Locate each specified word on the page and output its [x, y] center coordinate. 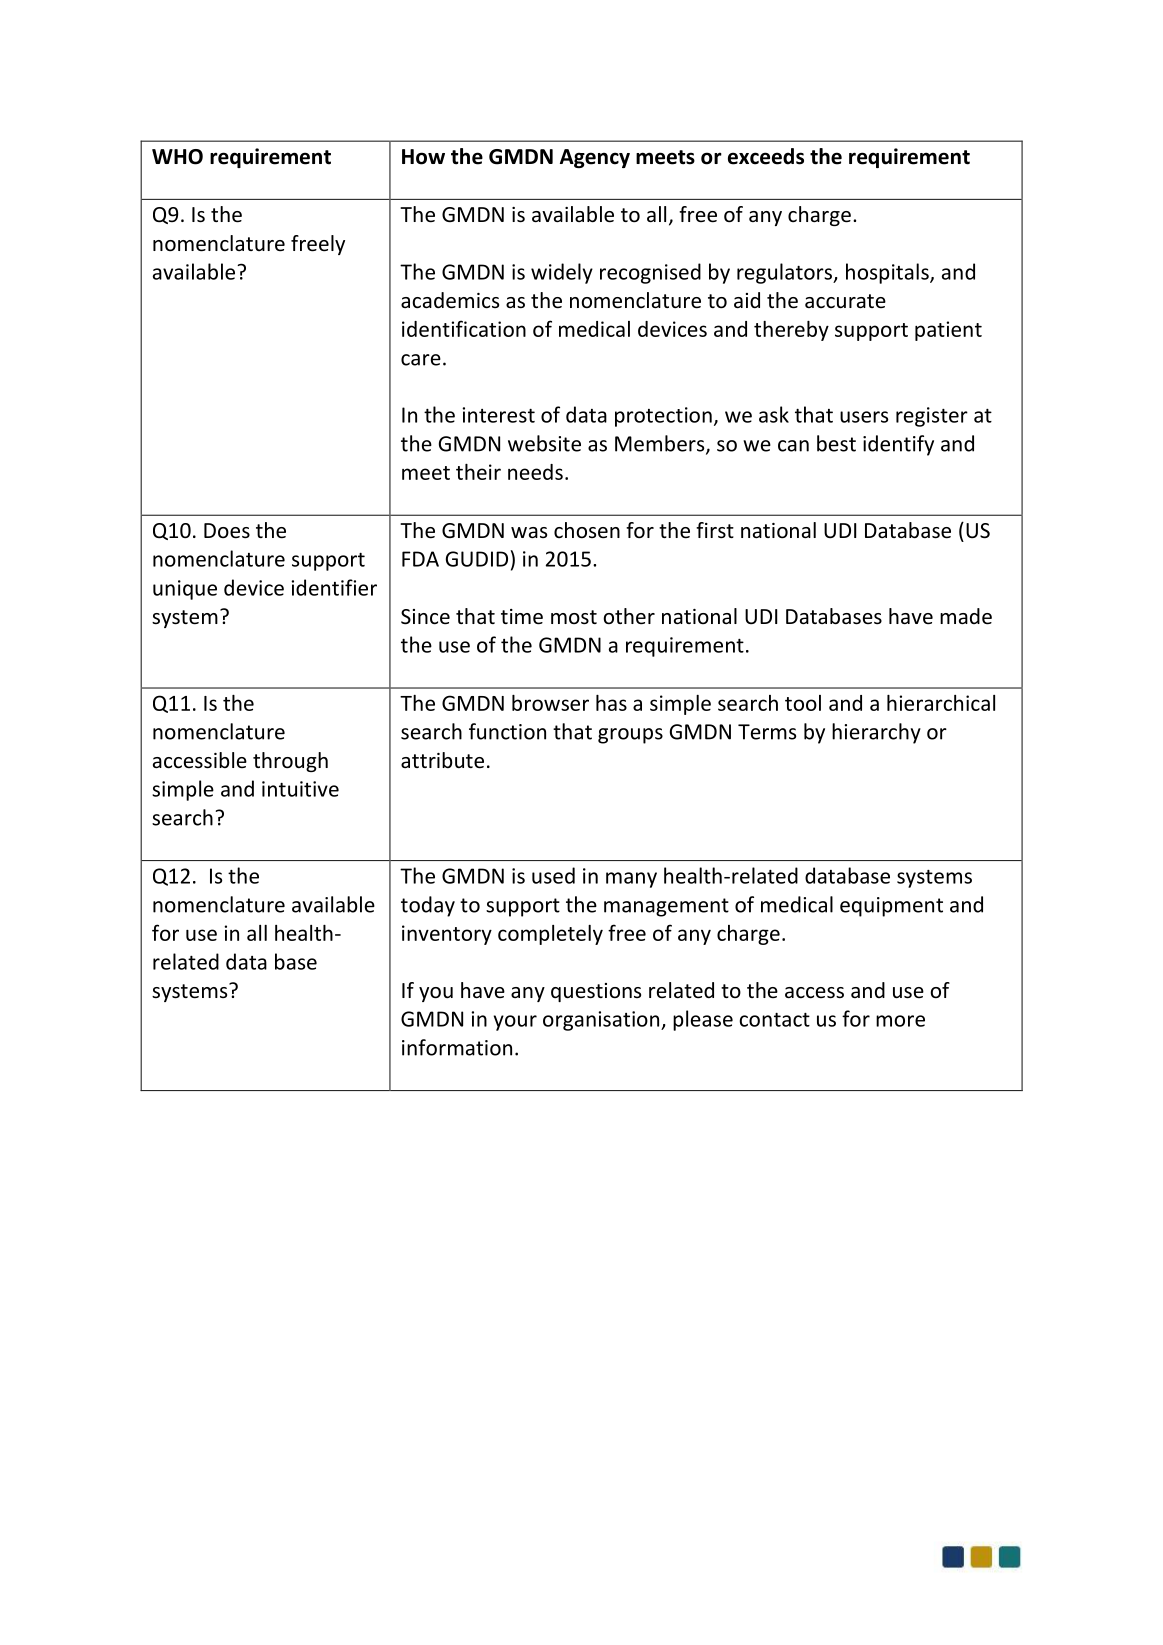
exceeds [766, 156]
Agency [595, 158]
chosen [587, 530]
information [457, 1047]
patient [948, 331]
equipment [891, 907]
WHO [177, 157]
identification [464, 328]
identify [898, 445]
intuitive [300, 789]
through [290, 762]
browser [550, 703]
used [553, 875]
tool [803, 703]
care [421, 360]
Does [227, 531]
